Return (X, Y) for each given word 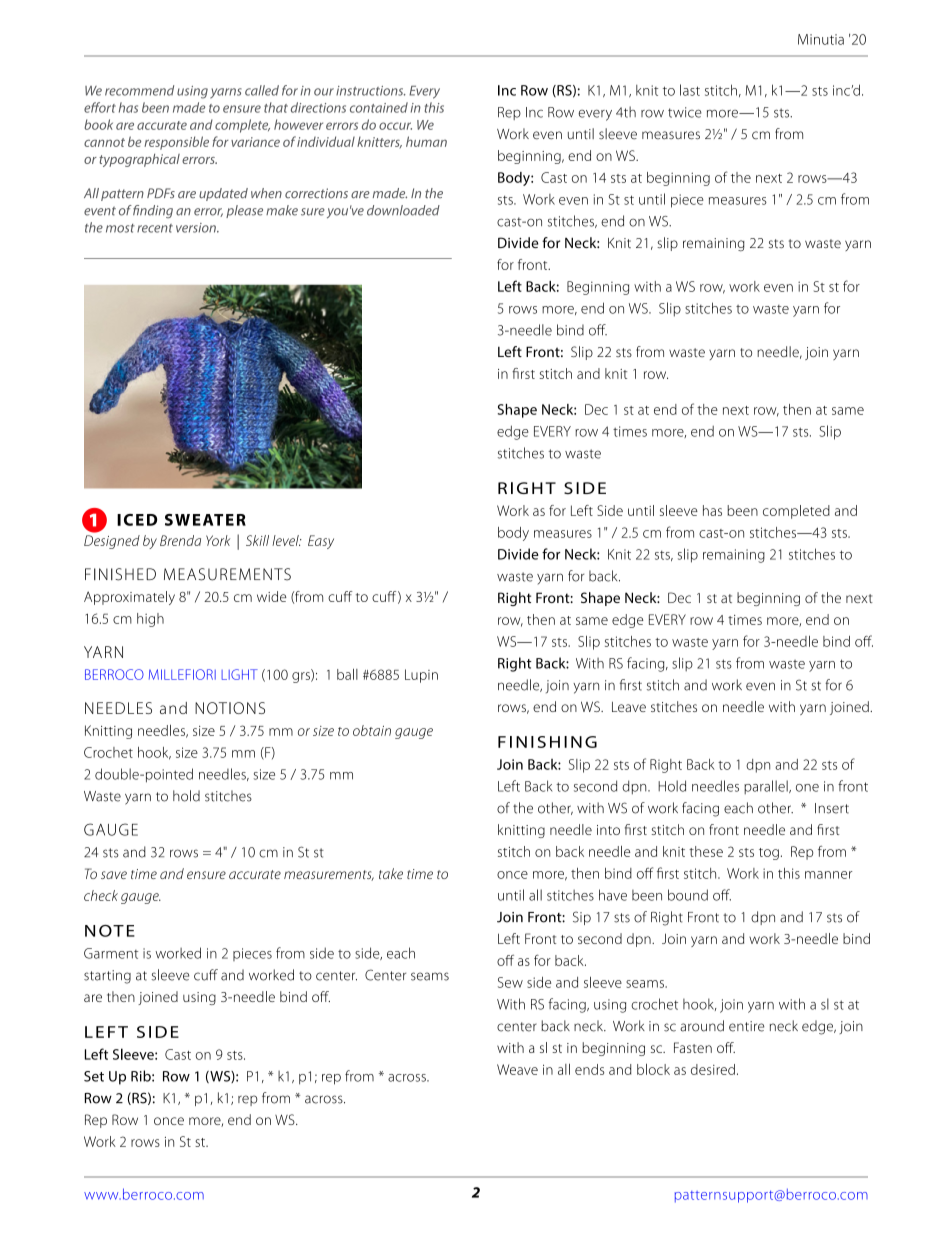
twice (685, 112)
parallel (767, 787)
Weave (517, 1069)
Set (94, 1076)
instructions (371, 91)
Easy (321, 542)
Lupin (421, 676)
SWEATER (205, 520)
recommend (139, 90)
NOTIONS (230, 708)
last (690, 90)
